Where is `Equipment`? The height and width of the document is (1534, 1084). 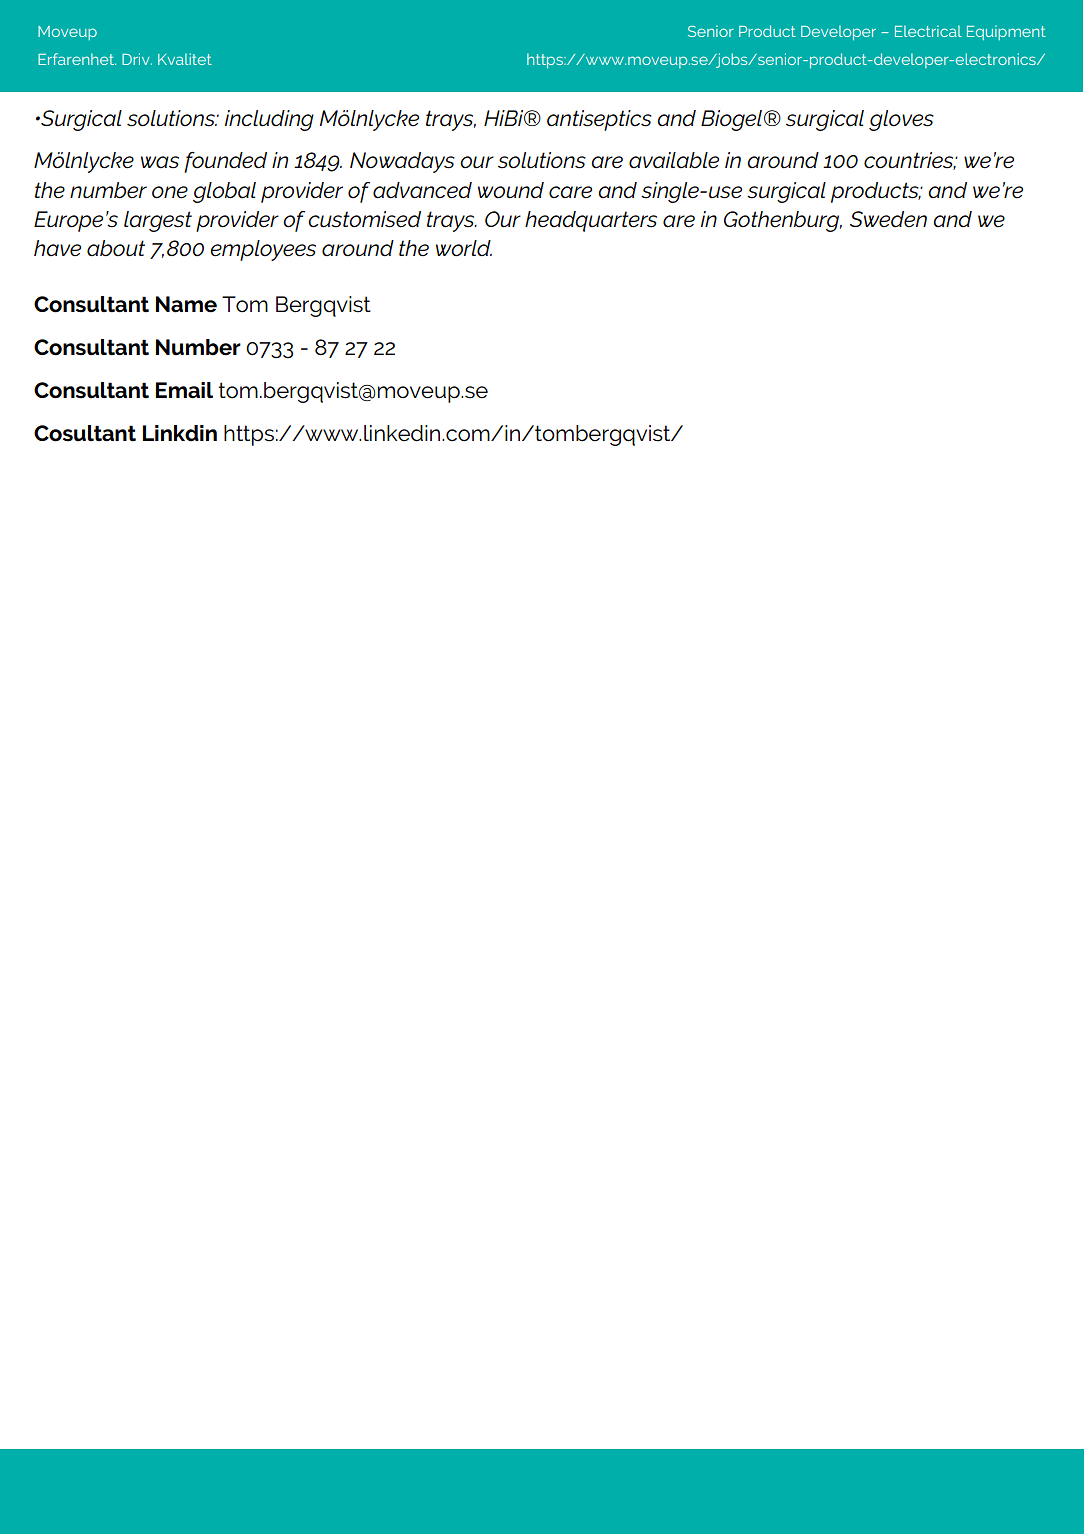 Equipment is located at coordinates (1006, 32).
